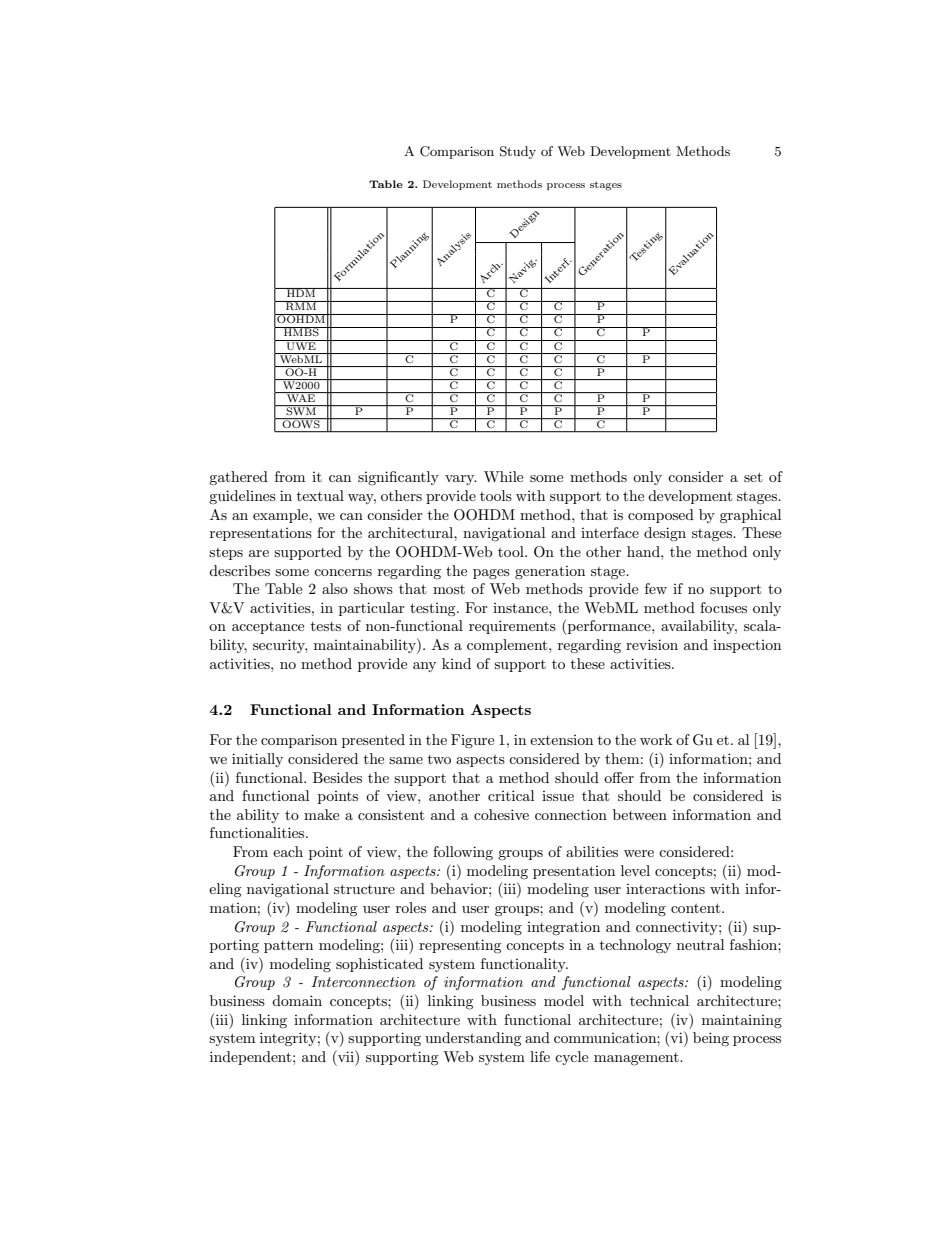  Describe the element at coordinates (723, 607) in the screenshot. I see `focuses` at that location.
